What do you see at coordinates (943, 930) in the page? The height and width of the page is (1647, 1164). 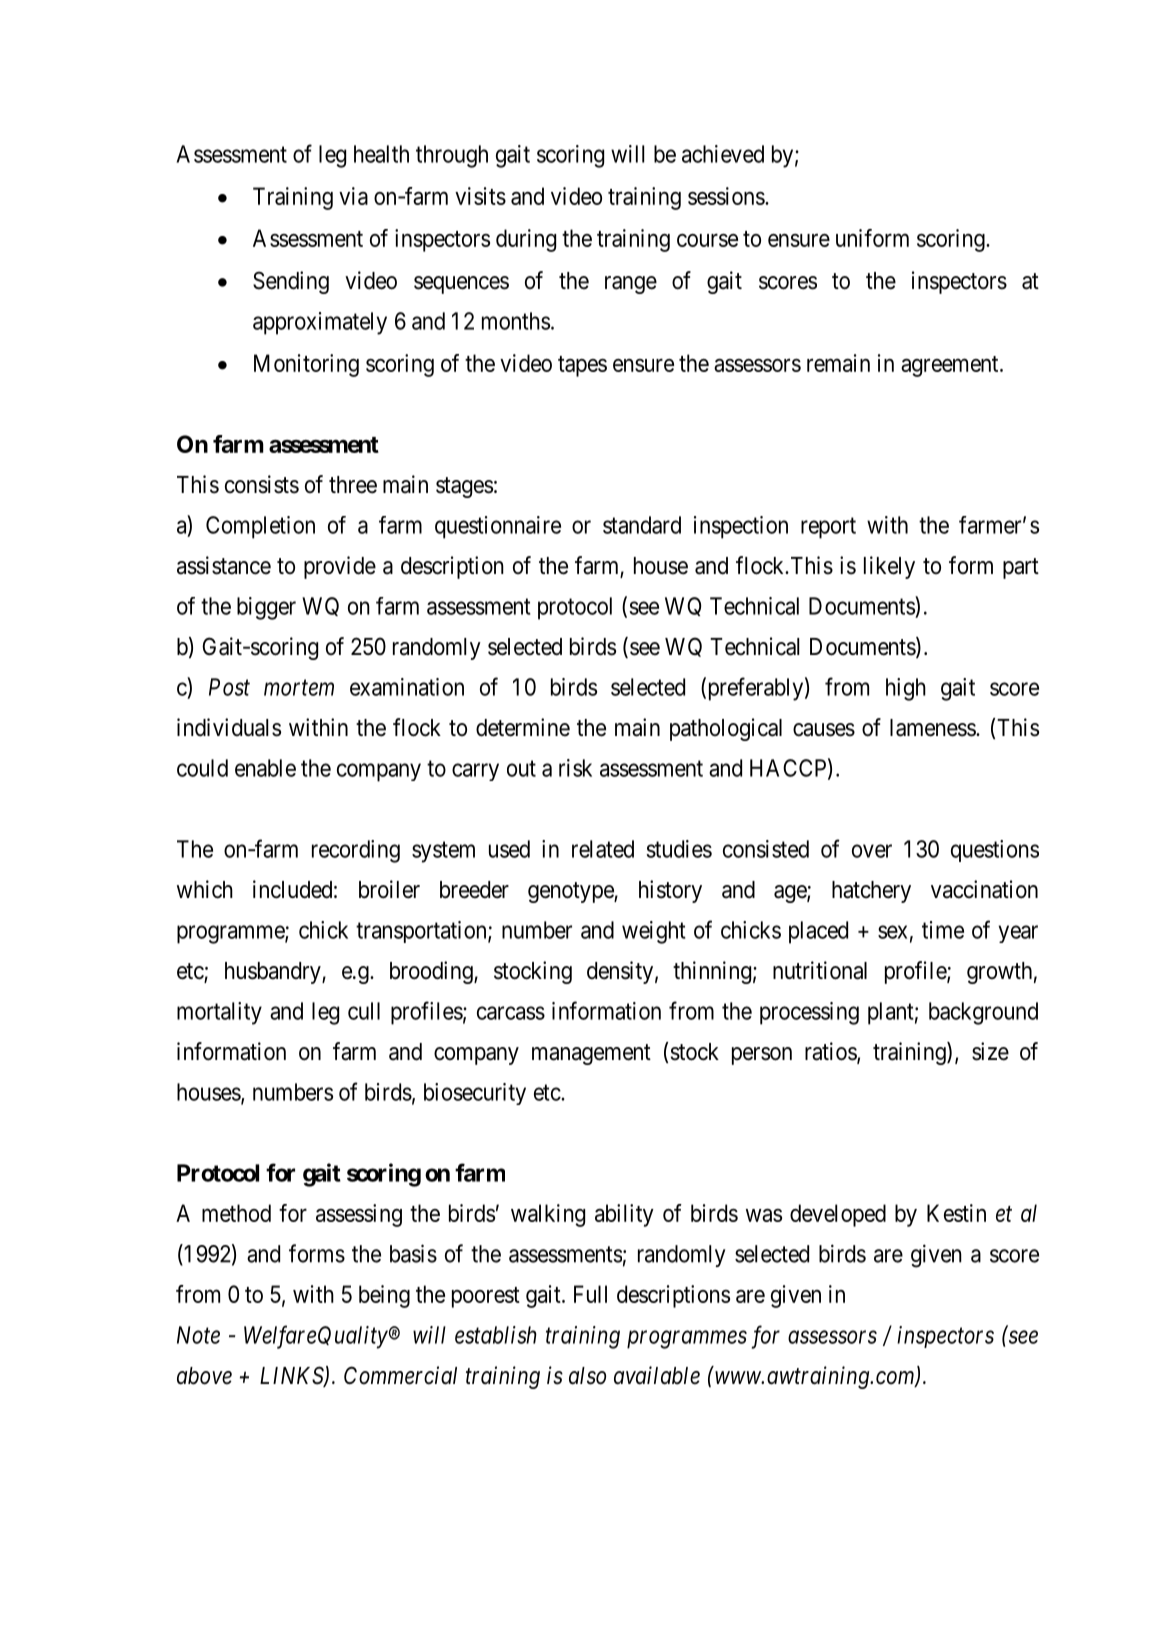 I see `time` at bounding box center [943, 930].
